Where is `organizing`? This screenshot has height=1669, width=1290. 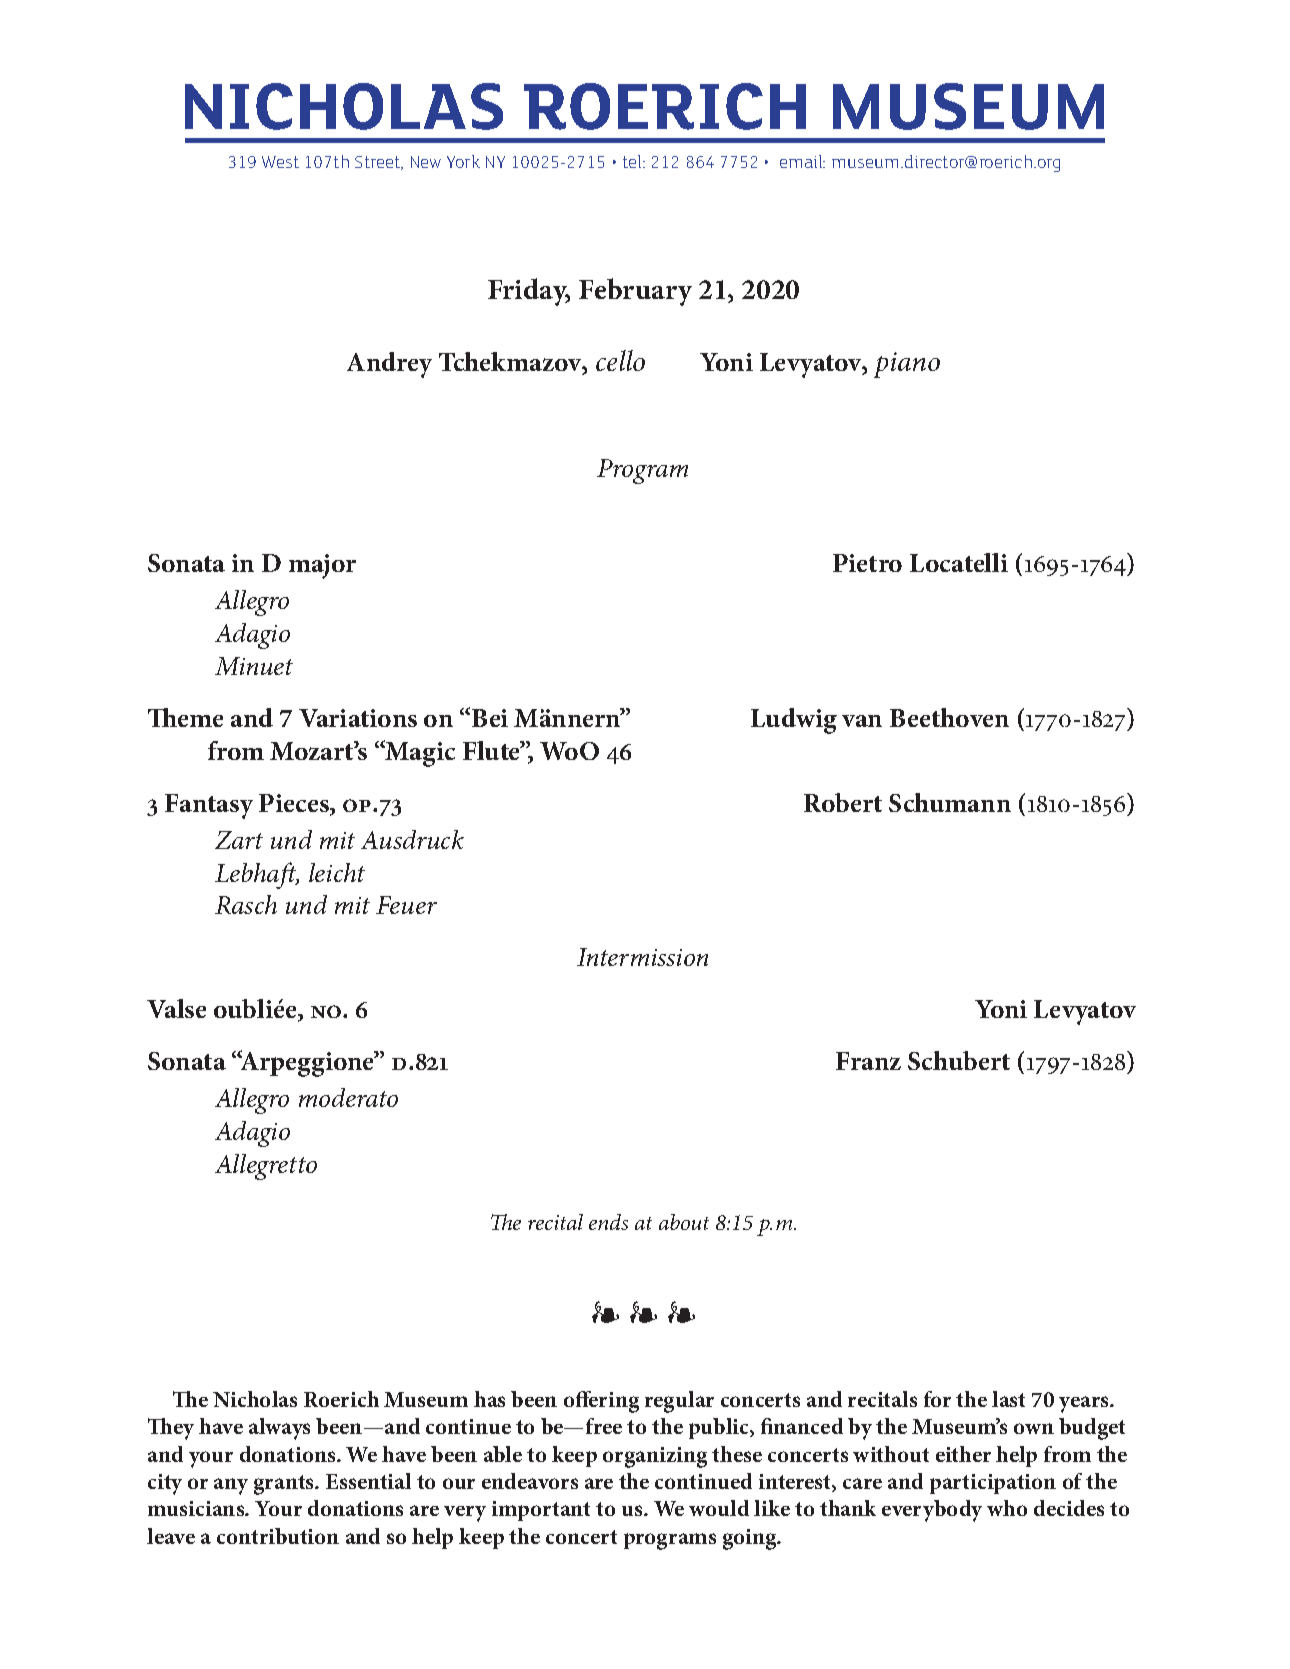 organizing is located at coordinates (655, 1457).
